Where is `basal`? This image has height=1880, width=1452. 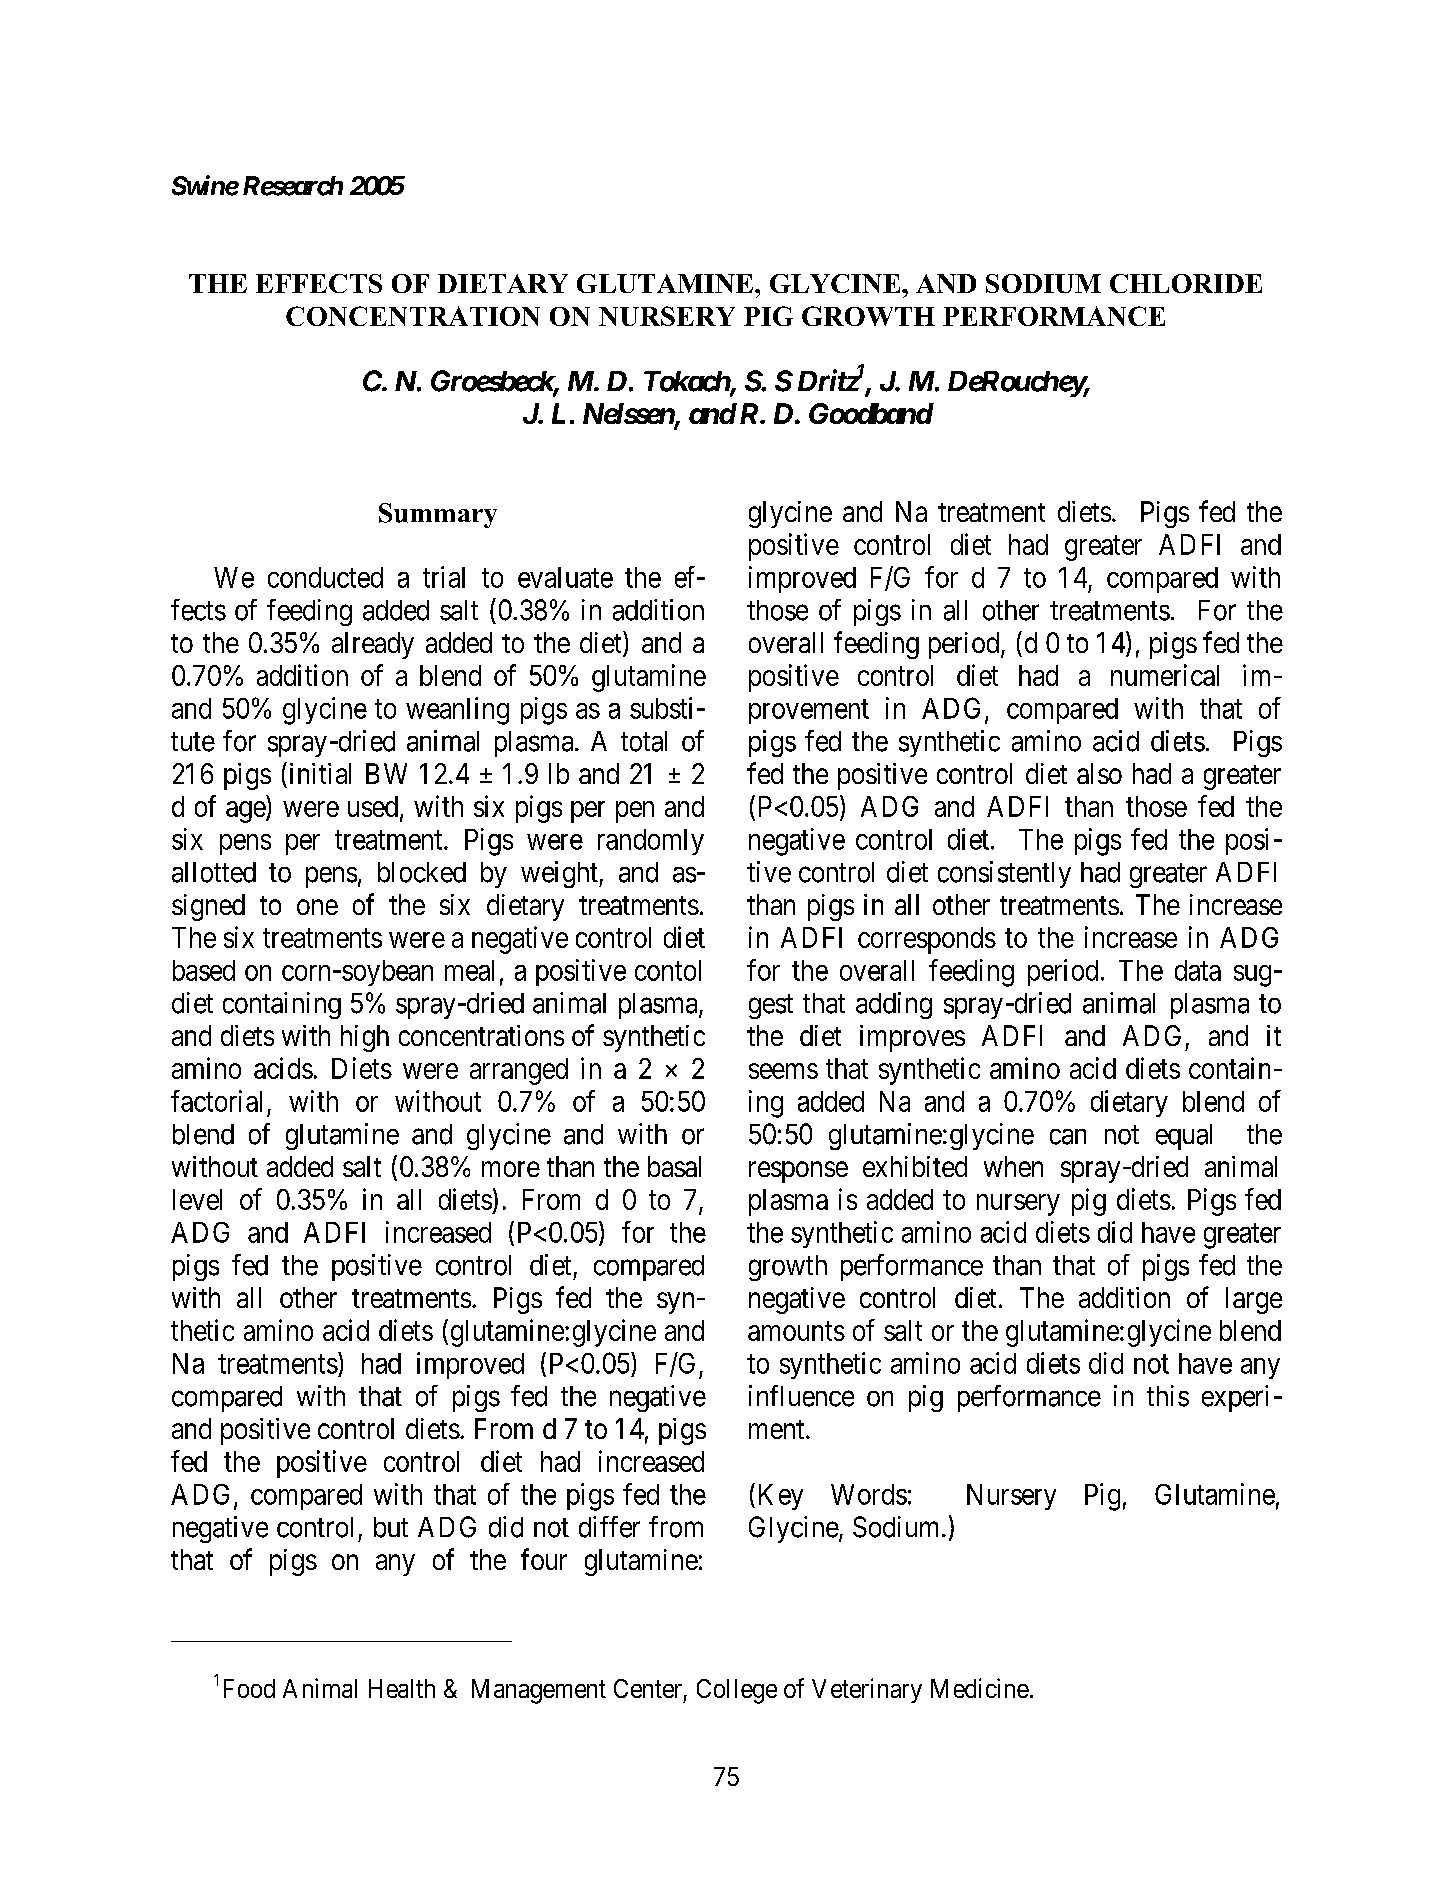
basal is located at coordinates (674, 1166).
